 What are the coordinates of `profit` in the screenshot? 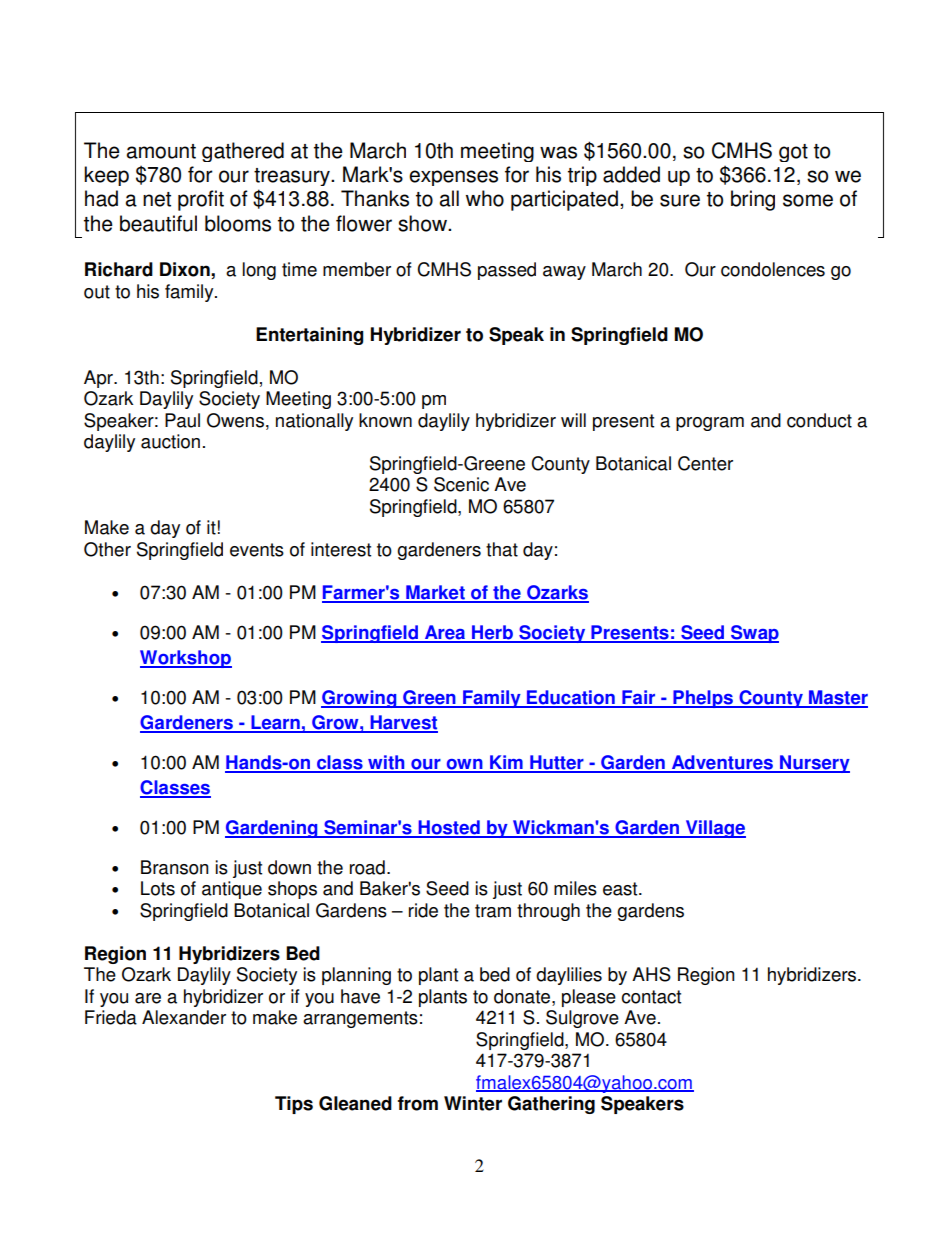 It's located at (201, 200).
